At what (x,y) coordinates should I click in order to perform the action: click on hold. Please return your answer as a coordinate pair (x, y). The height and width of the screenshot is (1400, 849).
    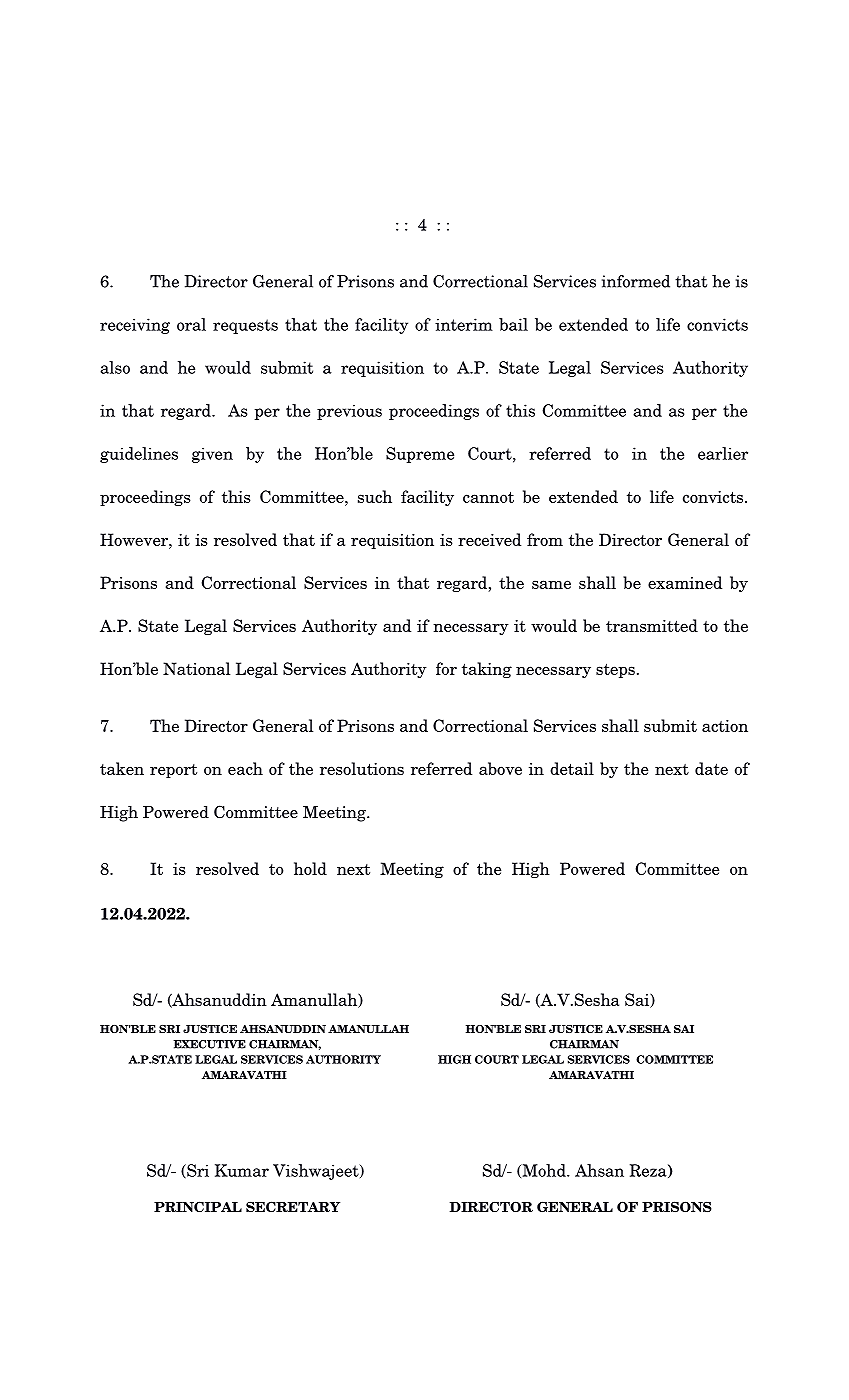
    Looking at the image, I should click on (310, 868).
